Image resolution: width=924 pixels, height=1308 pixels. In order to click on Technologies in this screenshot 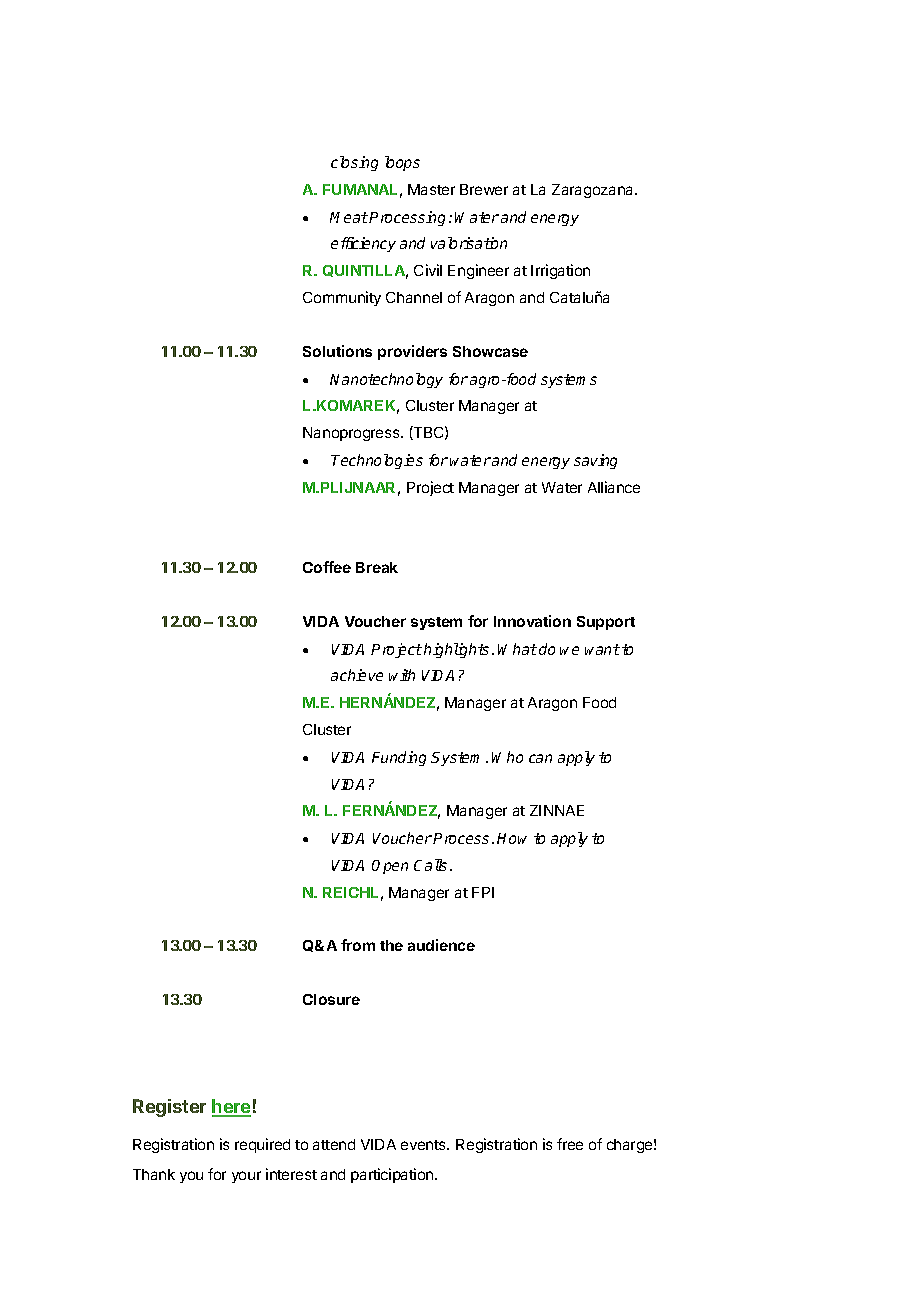, I will do `click(377, 461)`.
